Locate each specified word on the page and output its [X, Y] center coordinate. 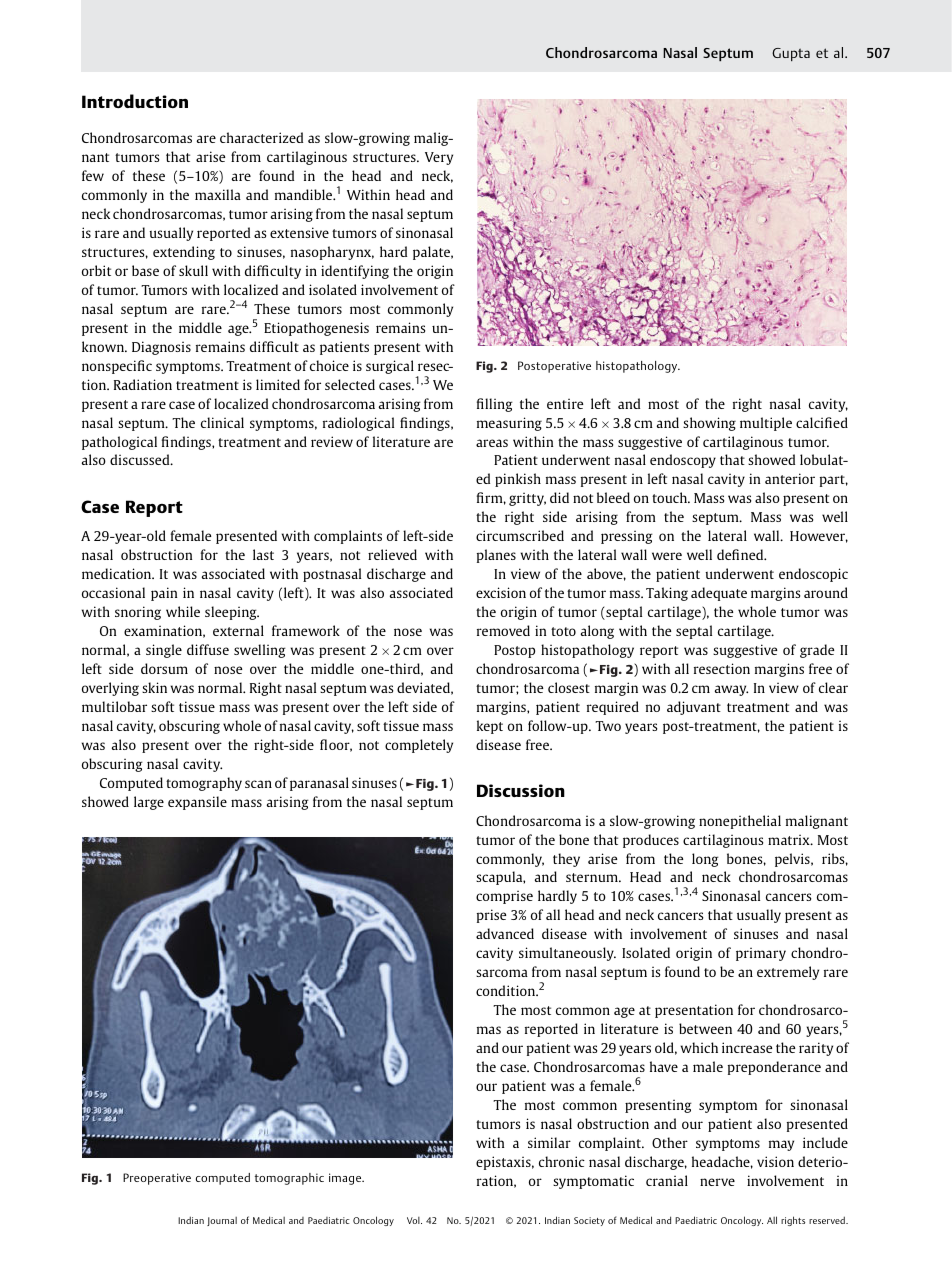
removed [503, 630]
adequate [719, 594]
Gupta [791, 54]
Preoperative [157, 1179]
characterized [261, 137]
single [164, 651]
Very [439, 158]
